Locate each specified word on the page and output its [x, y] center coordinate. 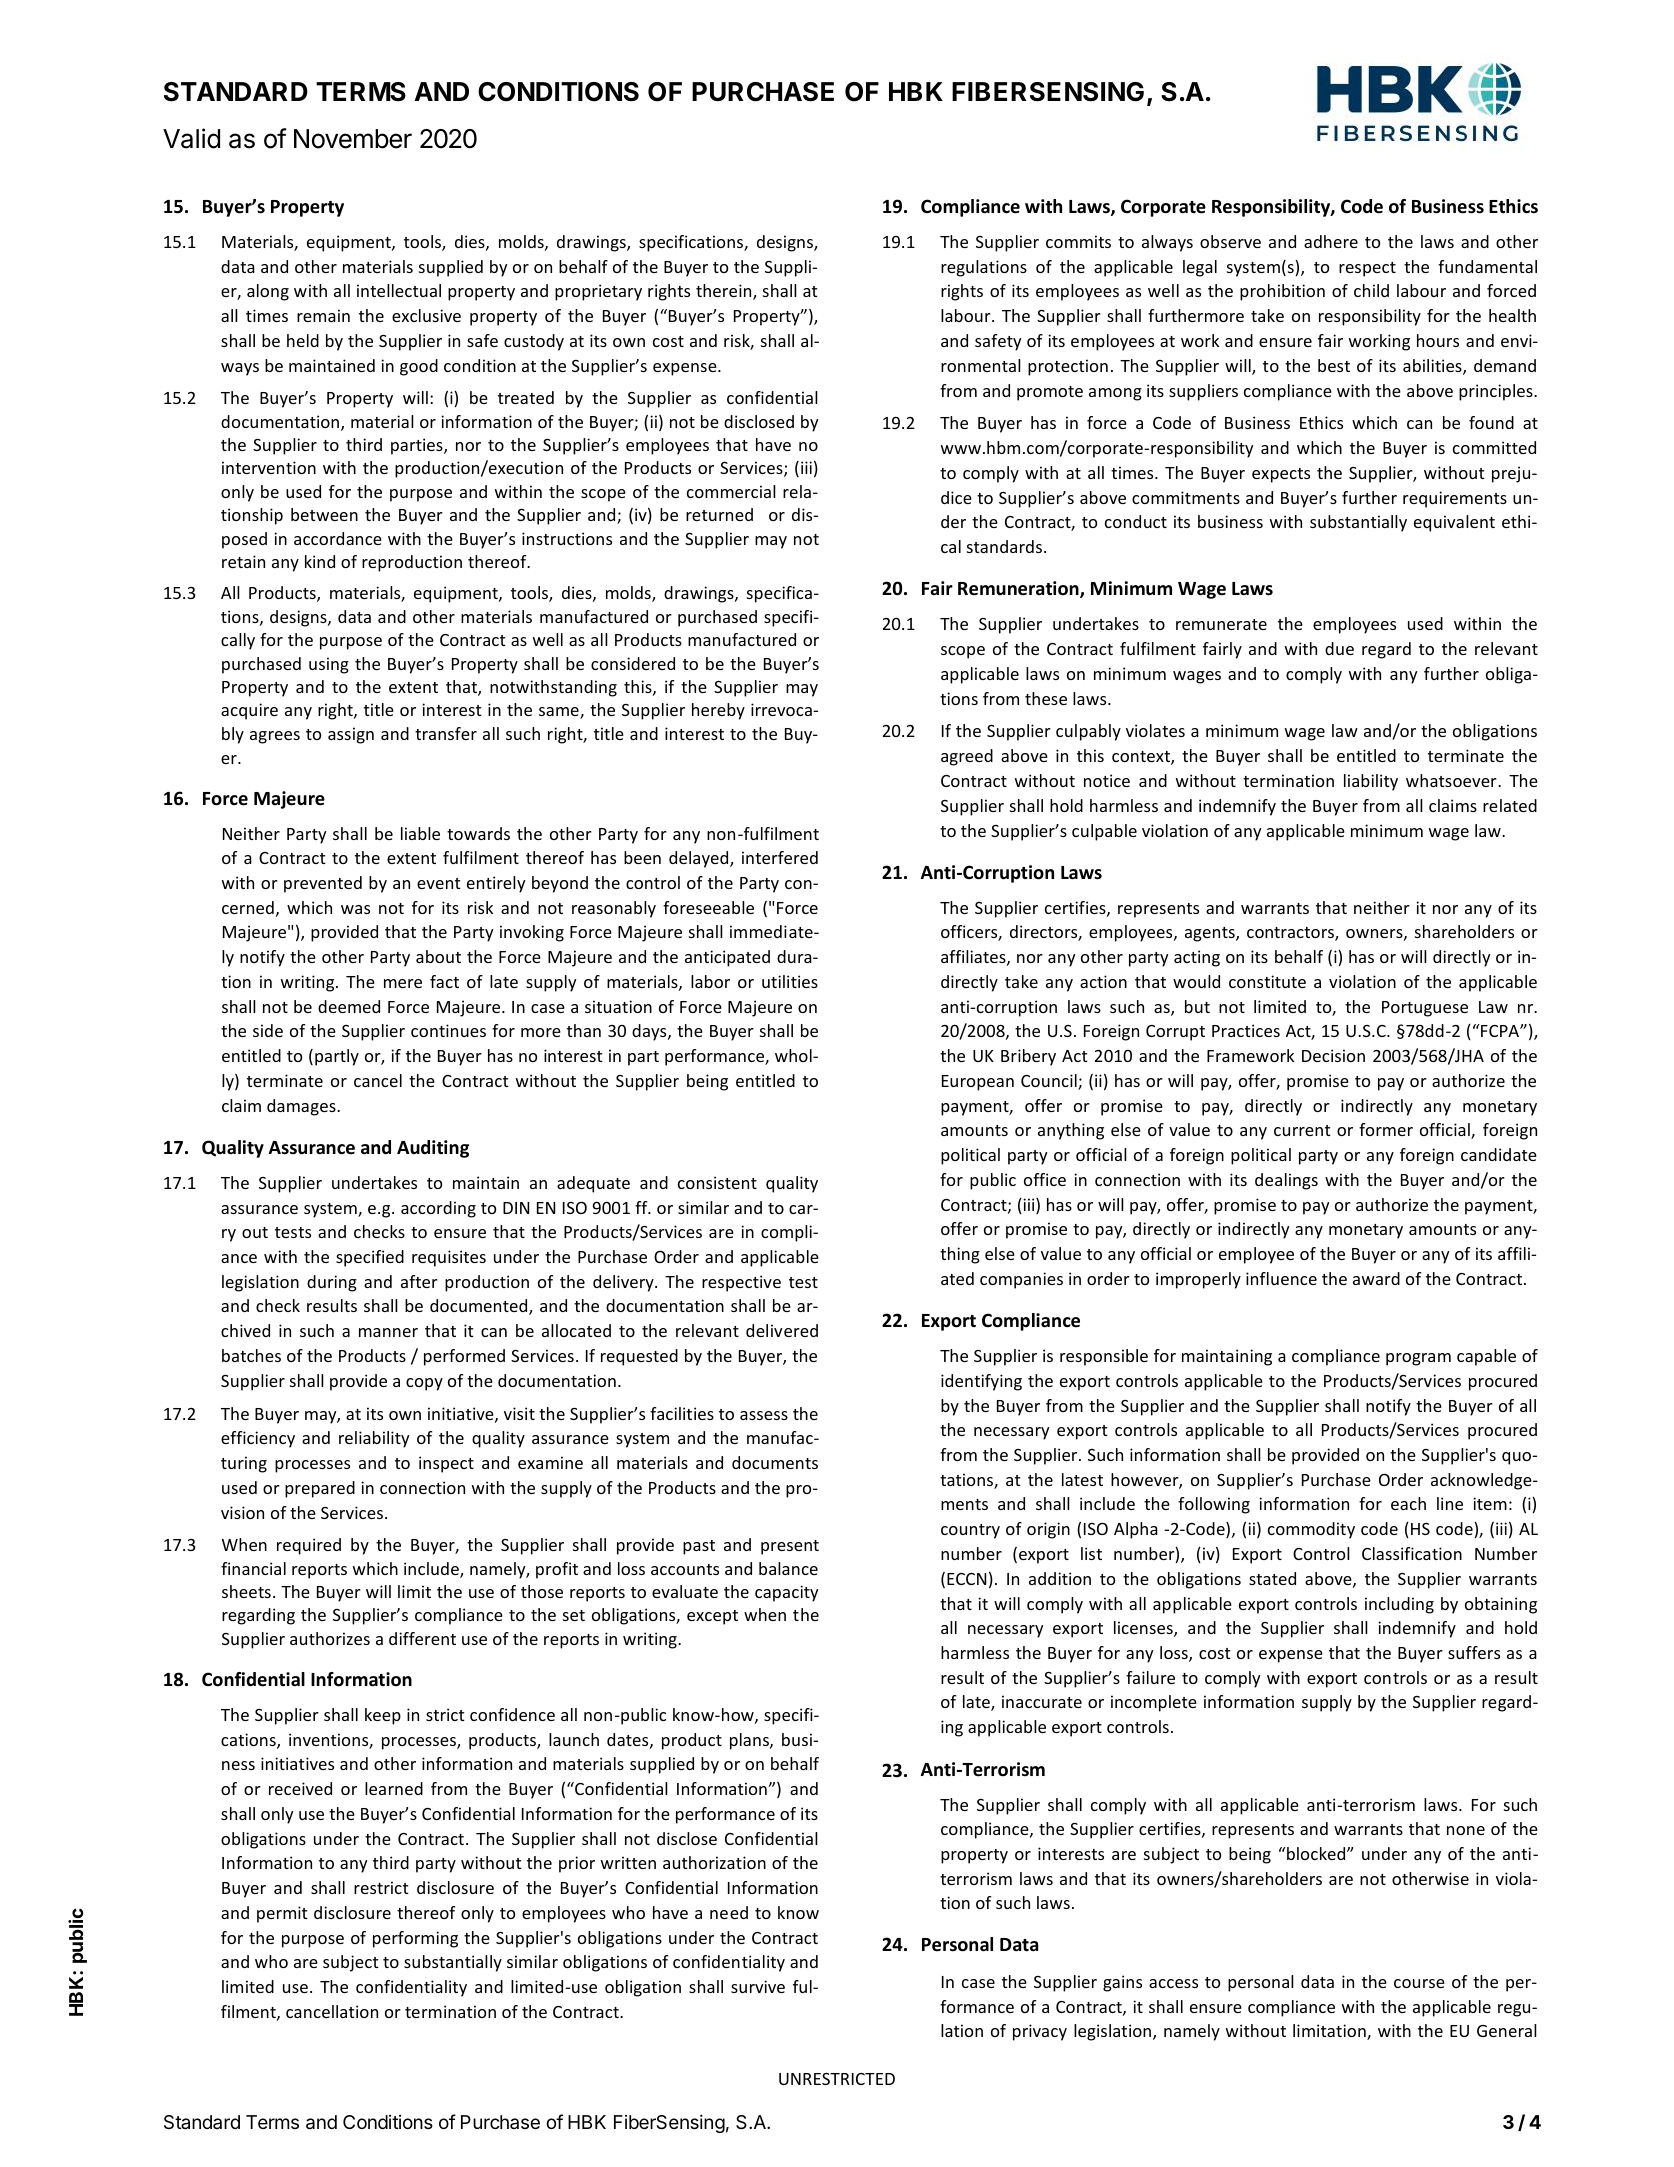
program [1418, 1359]
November [353, 139]
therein [725, 292]
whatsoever [1452, 780]
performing [415, 1939]
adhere [1331, 241]
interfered [780, 857]
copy [424, 1384]
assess [764, 1415]
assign [351, 735]
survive [758, 1986]
